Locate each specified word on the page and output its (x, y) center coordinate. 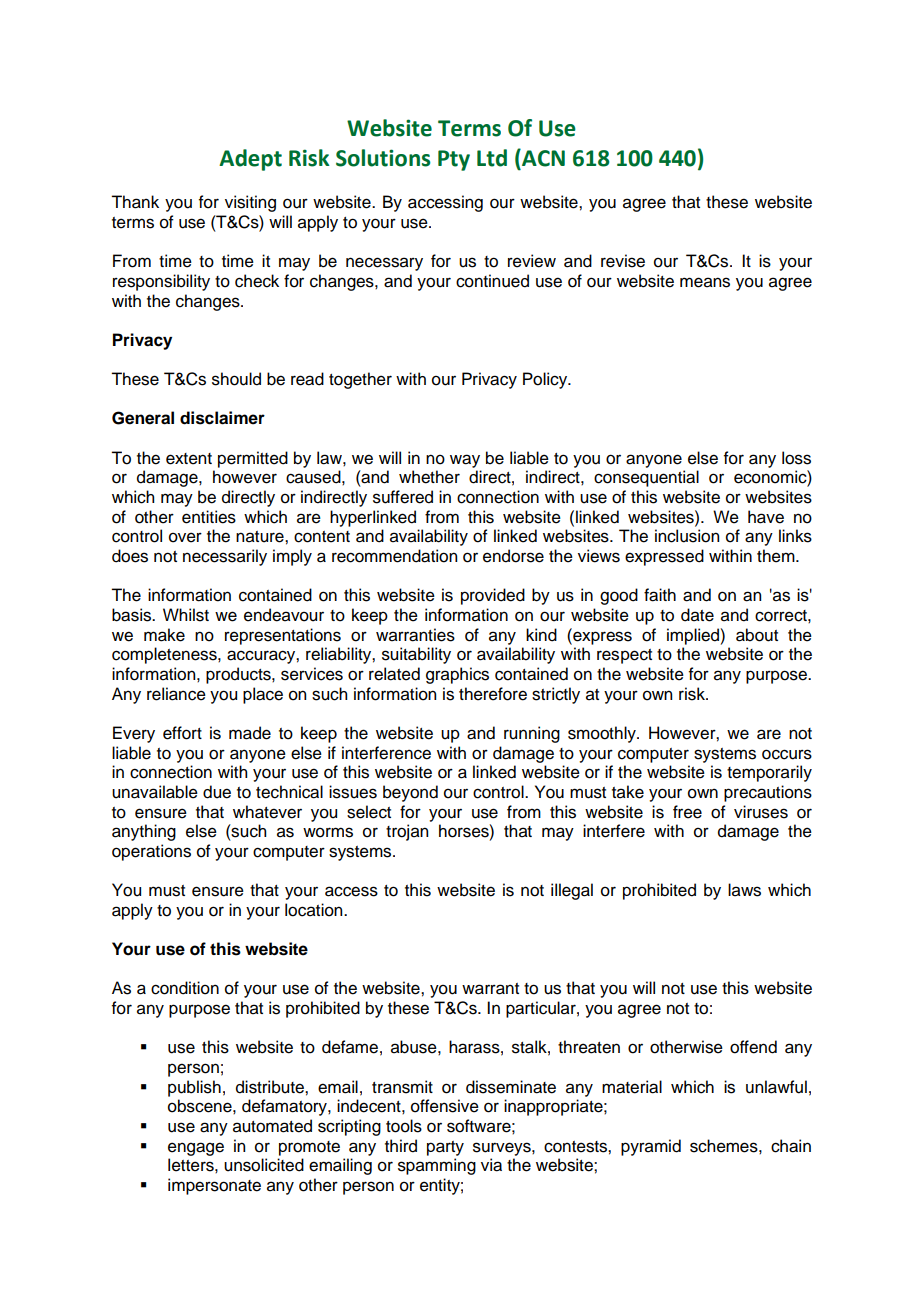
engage (196, 1149)
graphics (457, 675)
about (757, 635)
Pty (454, 160)
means (705, 282)
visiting (250, 203)
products (239, 675)
